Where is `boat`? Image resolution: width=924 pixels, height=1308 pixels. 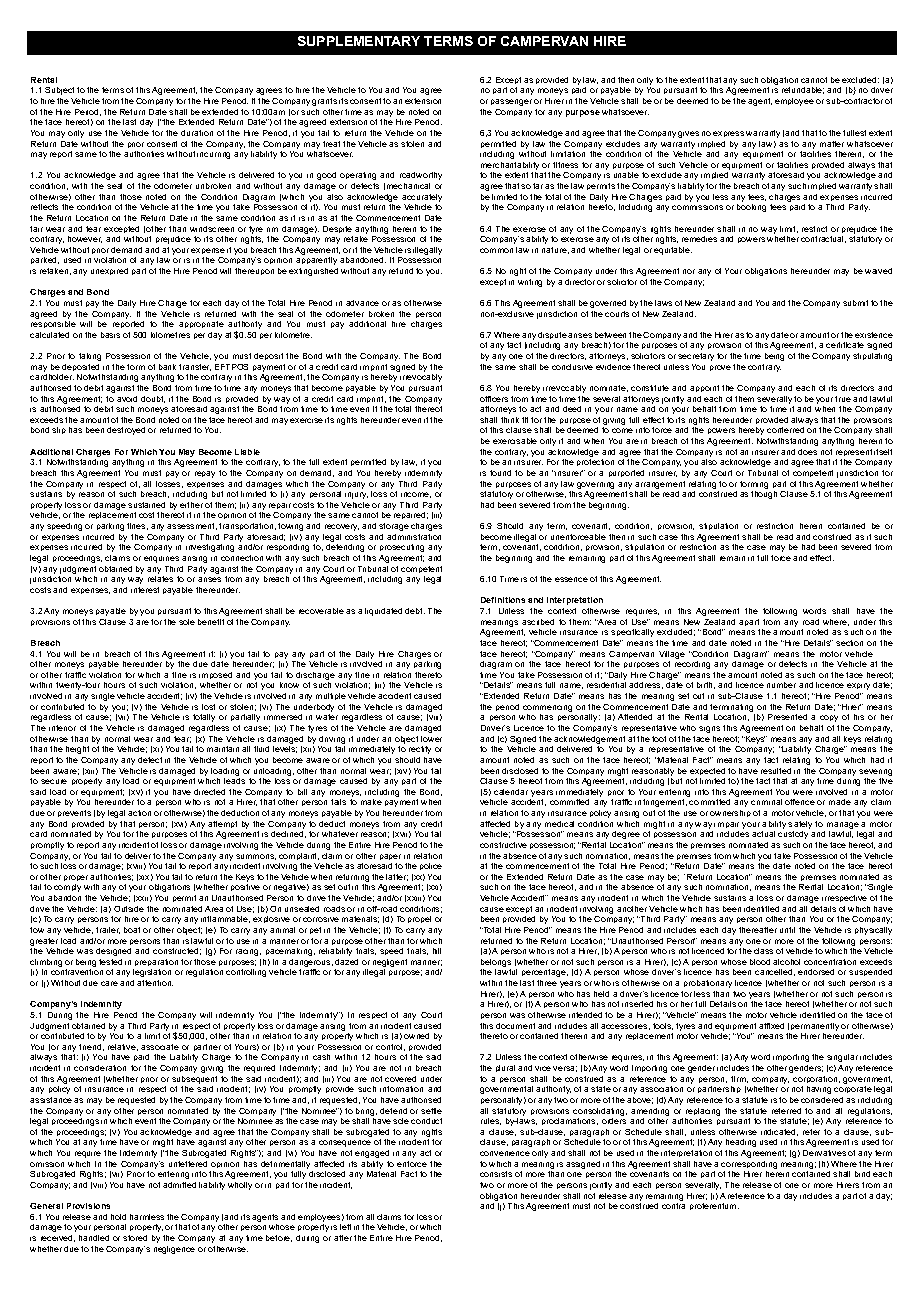
boat is located at coordinates (132, 930).
